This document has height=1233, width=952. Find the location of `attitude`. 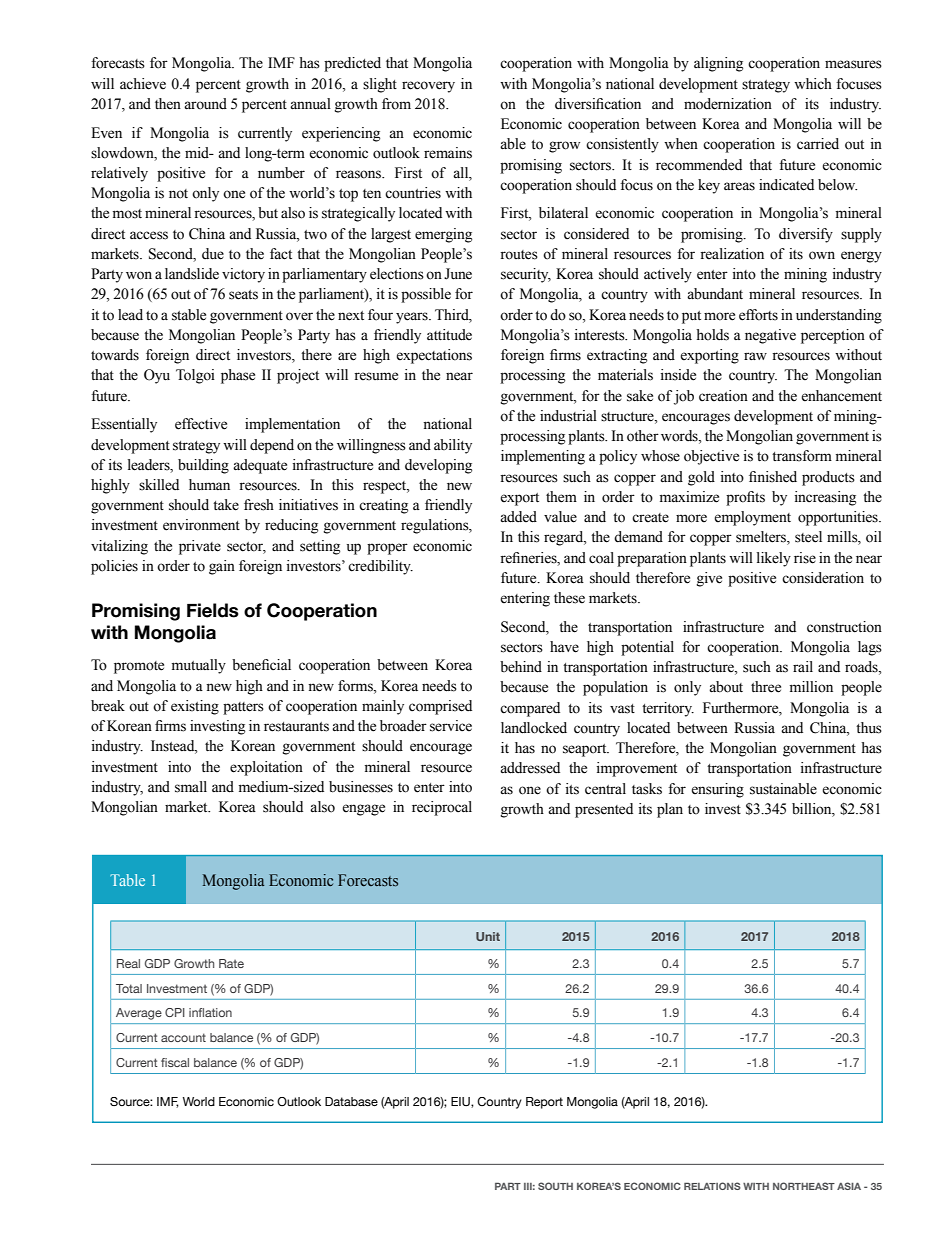

attitude is located at coordinates (449, 335).
